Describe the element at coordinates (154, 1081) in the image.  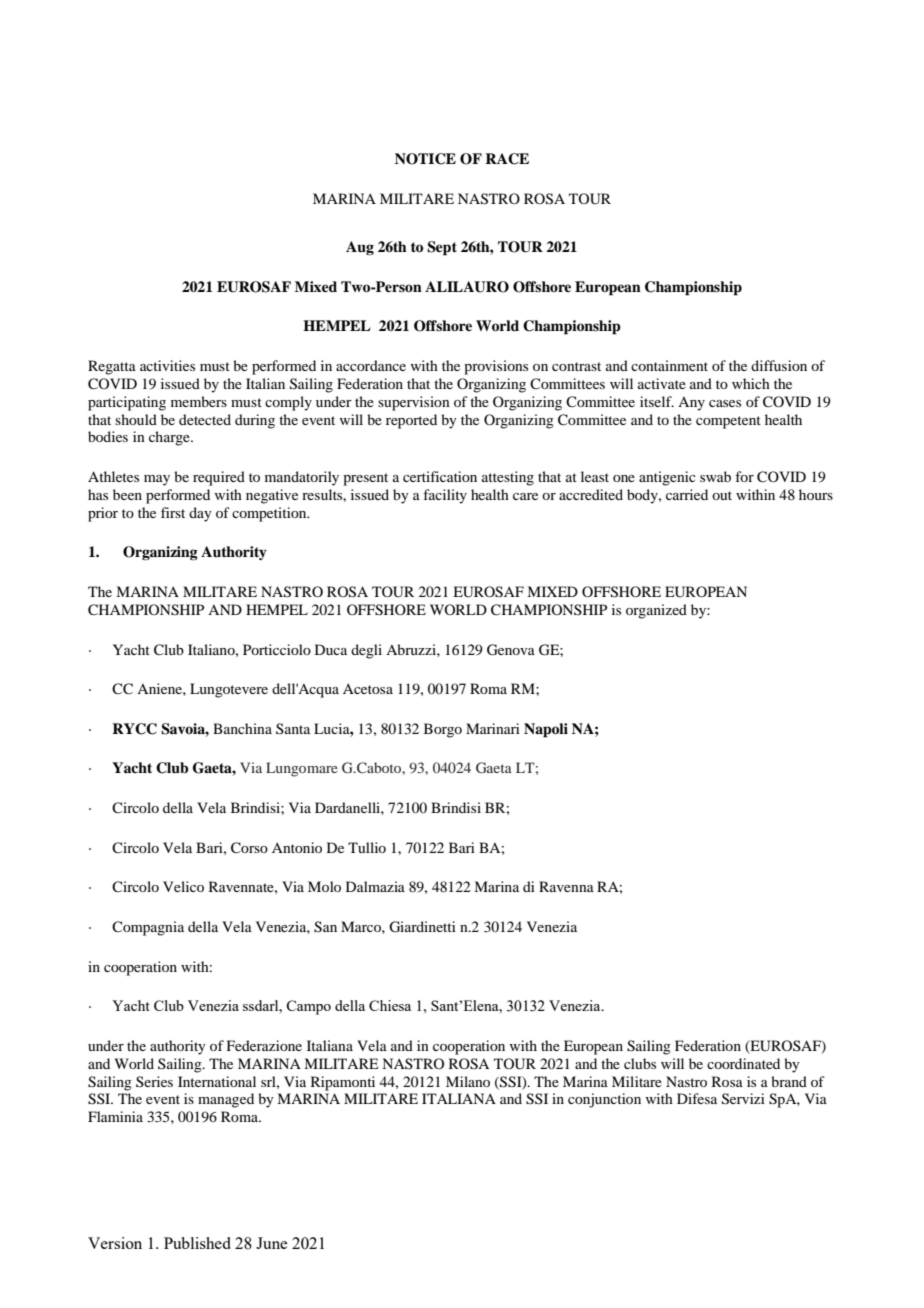
I see `Series` at that location.
